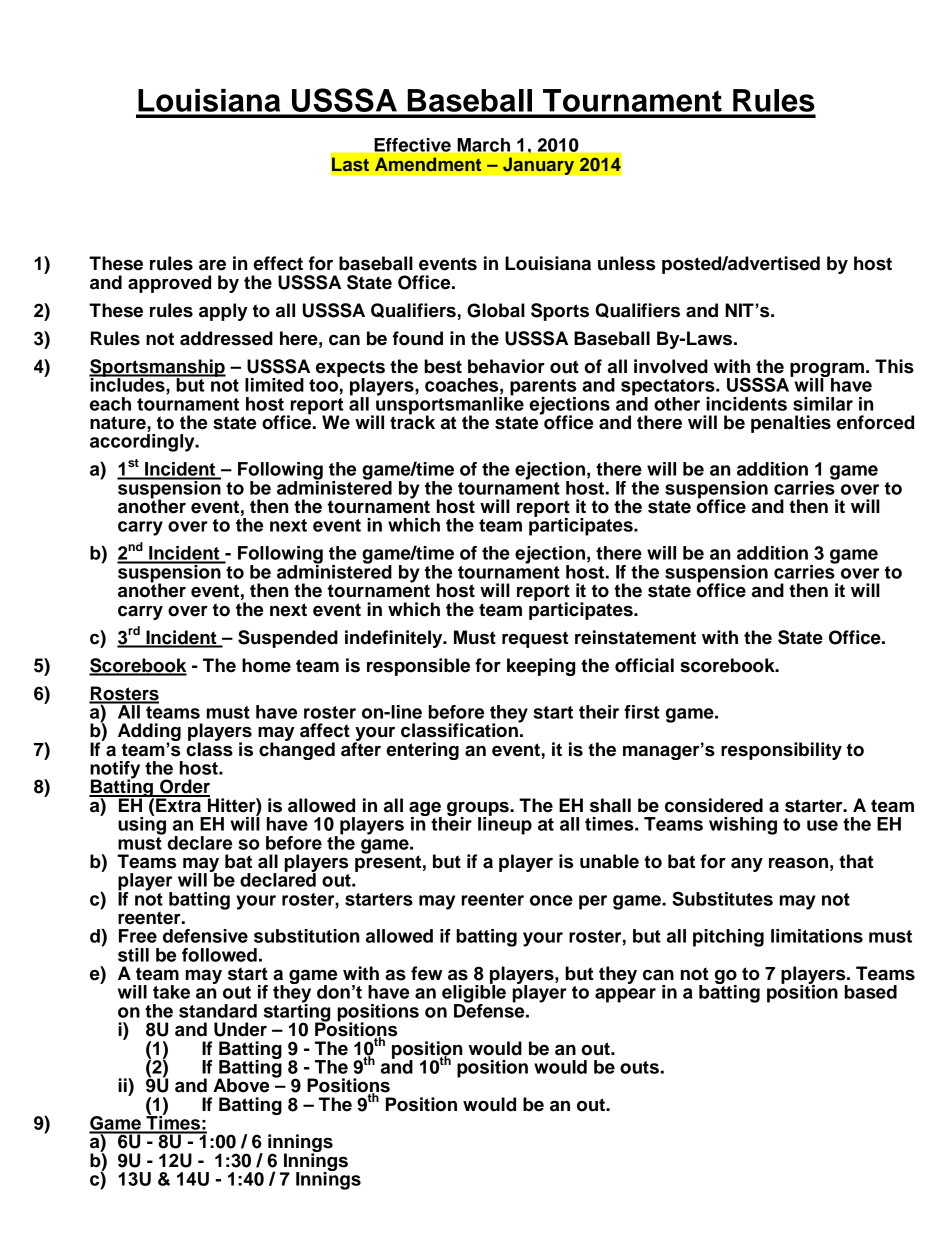 The height and width of the screenshot is (1233, 952). Describe the element at coordinates (538, 166) in the screenshot. I see `January` at that location.
